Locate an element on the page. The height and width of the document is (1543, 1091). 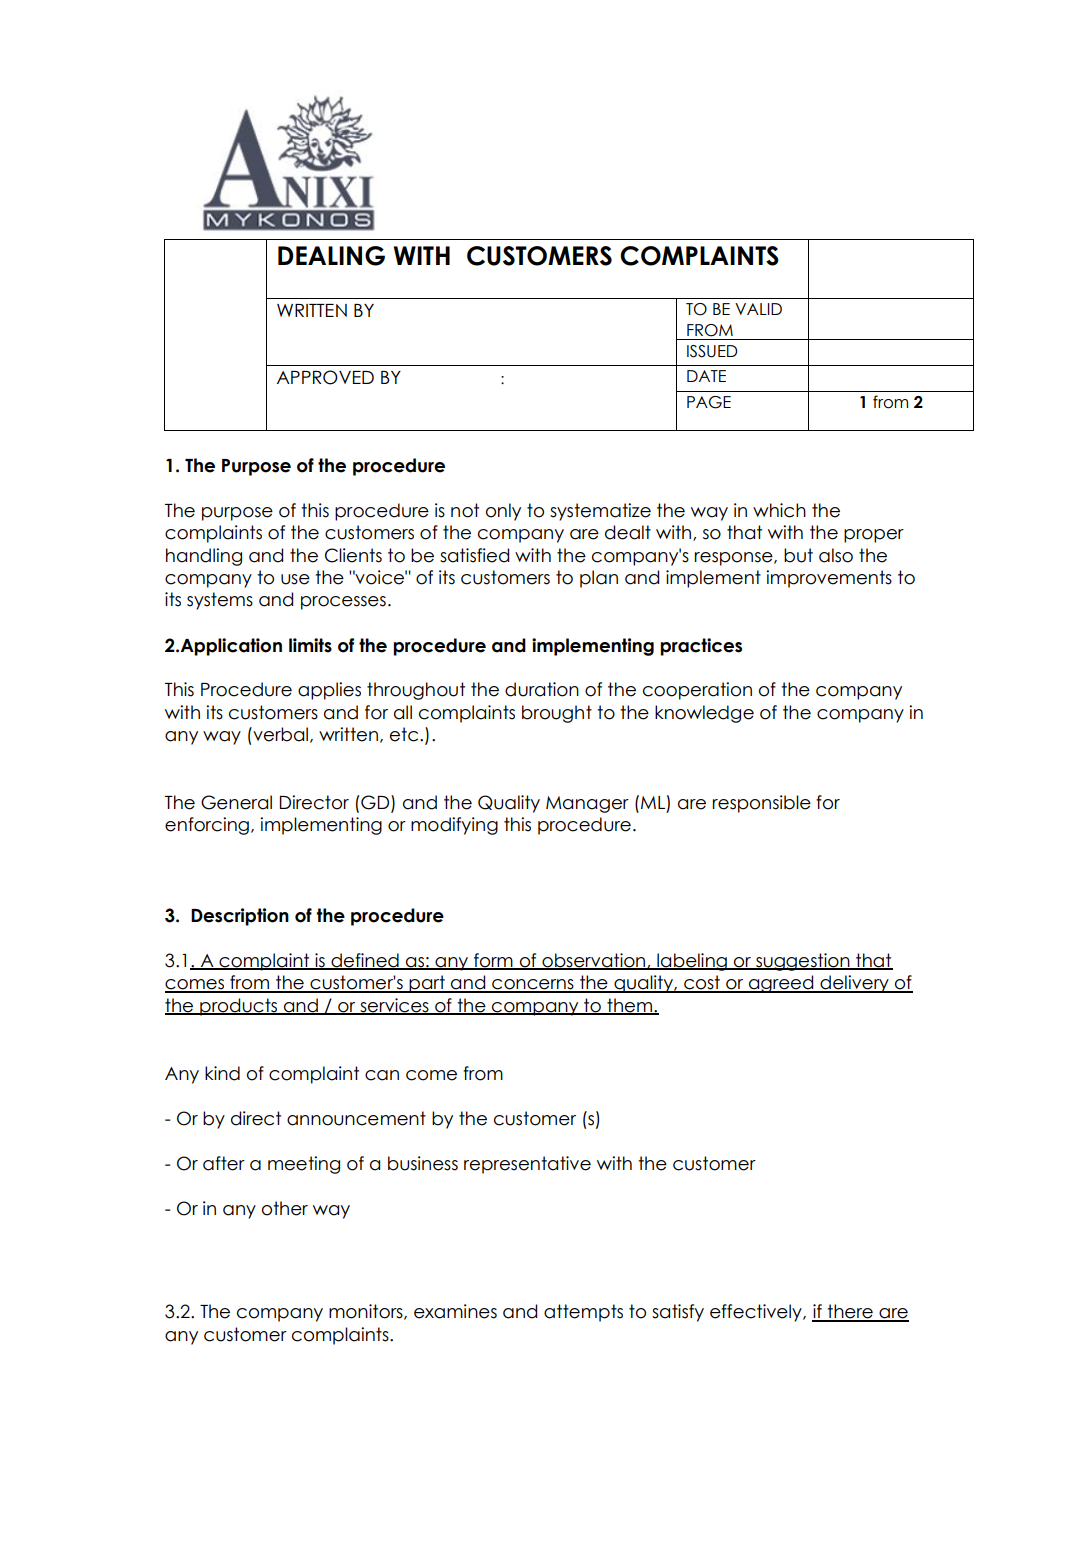
responsible is located at coordinates (761, 804).
